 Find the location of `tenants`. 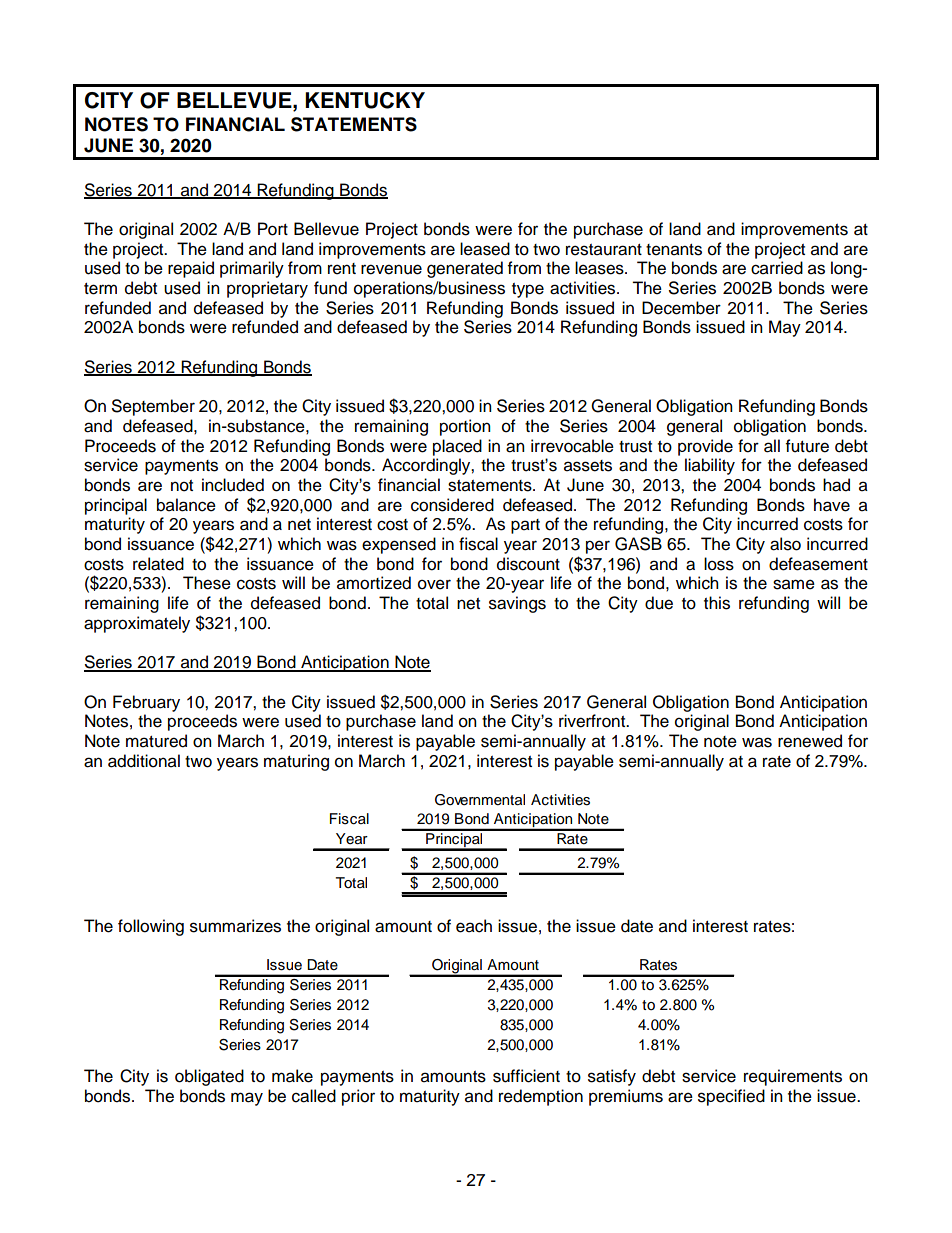

tenants is located at coordinates (674, 250).
